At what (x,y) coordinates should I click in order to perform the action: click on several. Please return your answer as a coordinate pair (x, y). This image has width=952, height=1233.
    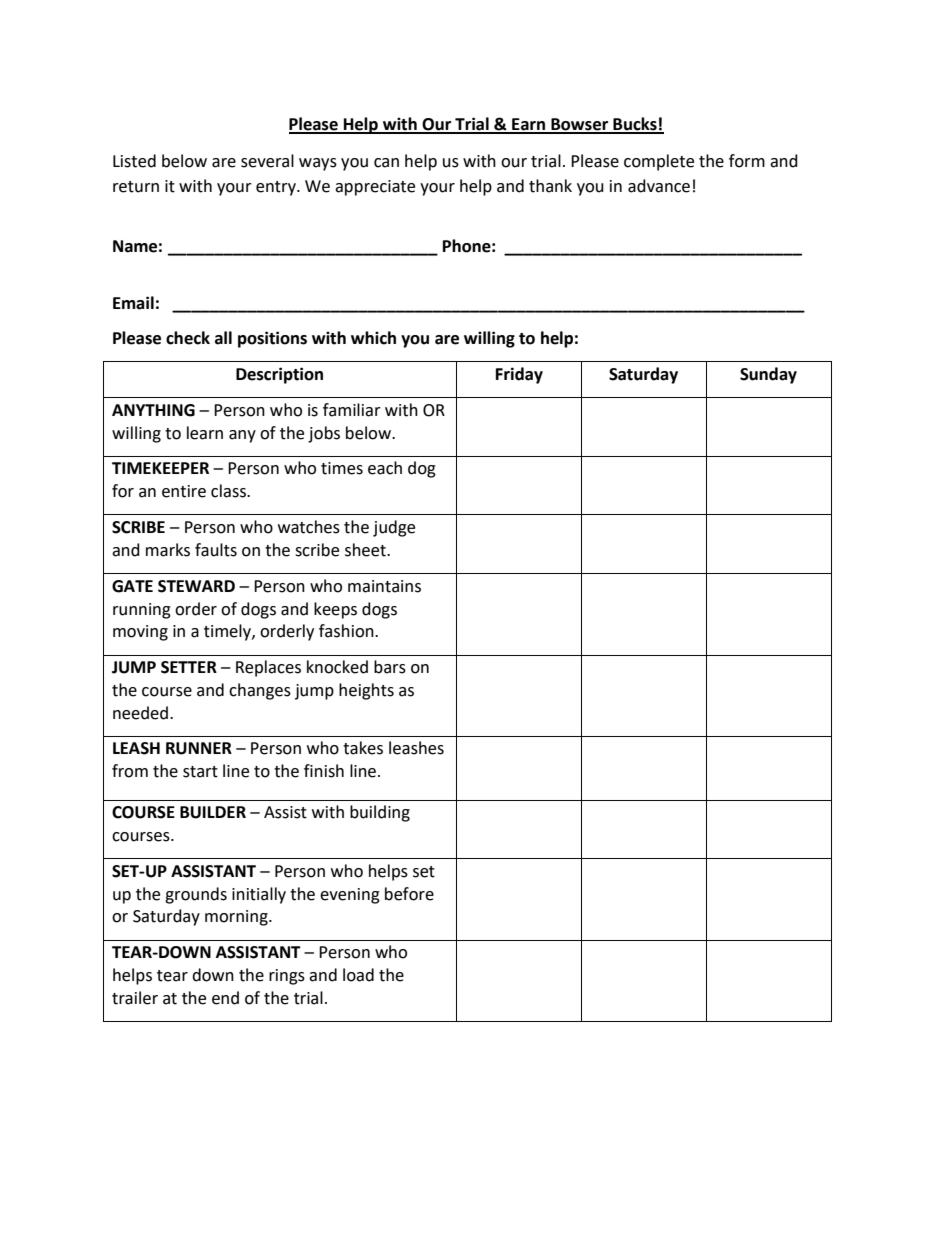
    Looking at the image, I should click on (267, 161).
